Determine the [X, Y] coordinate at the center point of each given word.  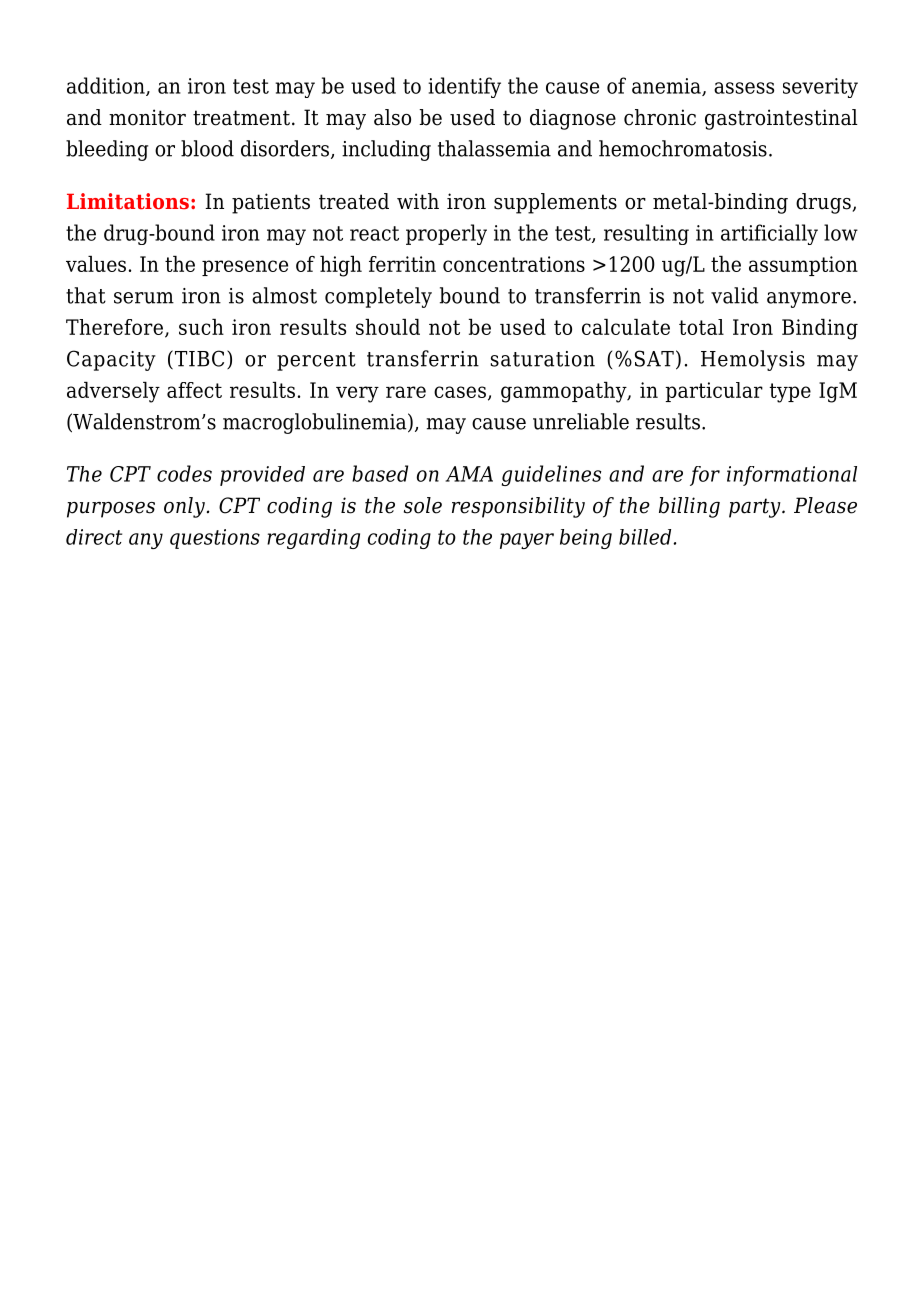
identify [464, 87]
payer [527, 541]
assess [744, 88]
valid [735, 295]
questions [215, 539]
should [388, 327]
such [201, 327]
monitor [147, 117]
